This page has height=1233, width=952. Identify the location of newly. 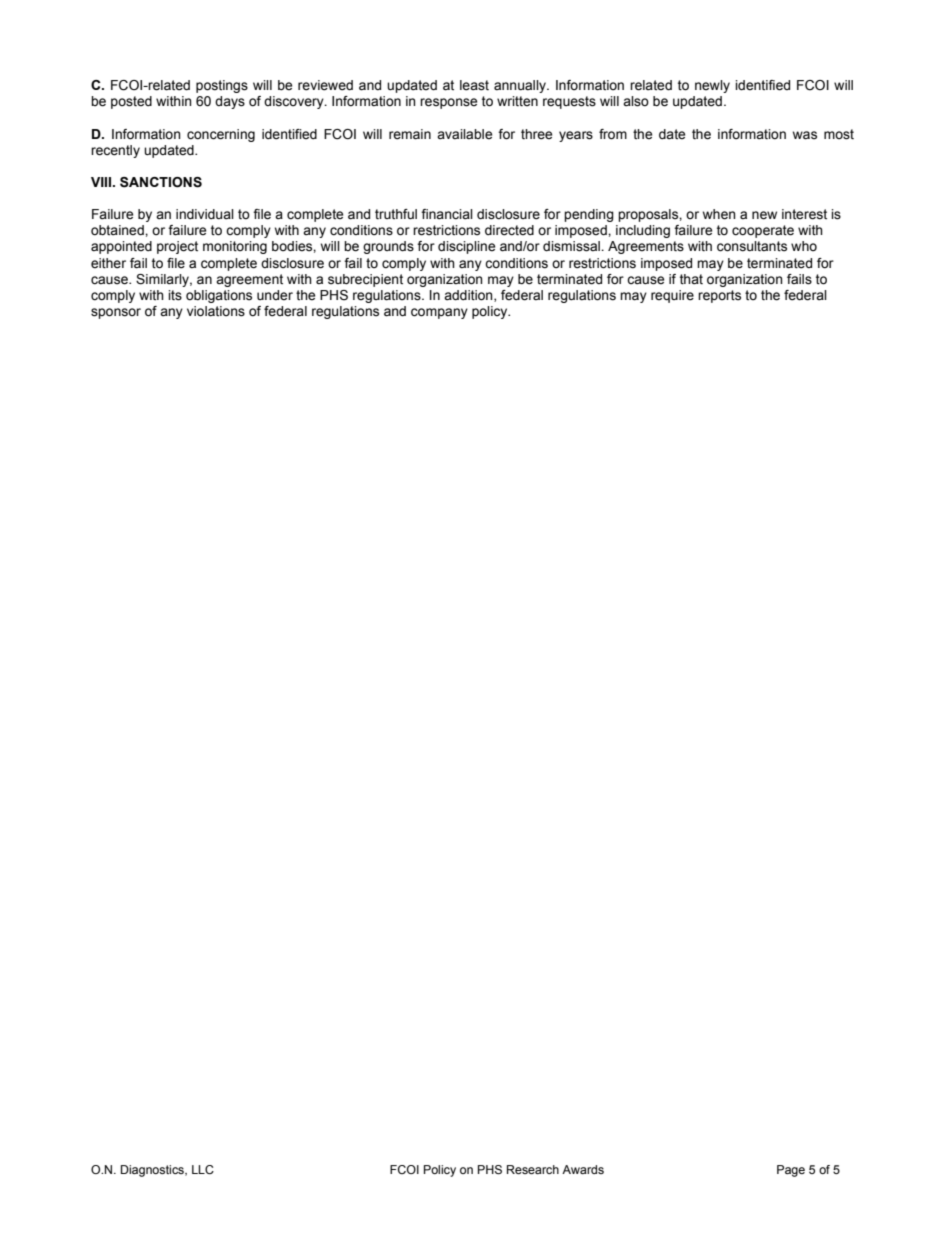
(712, 86).
